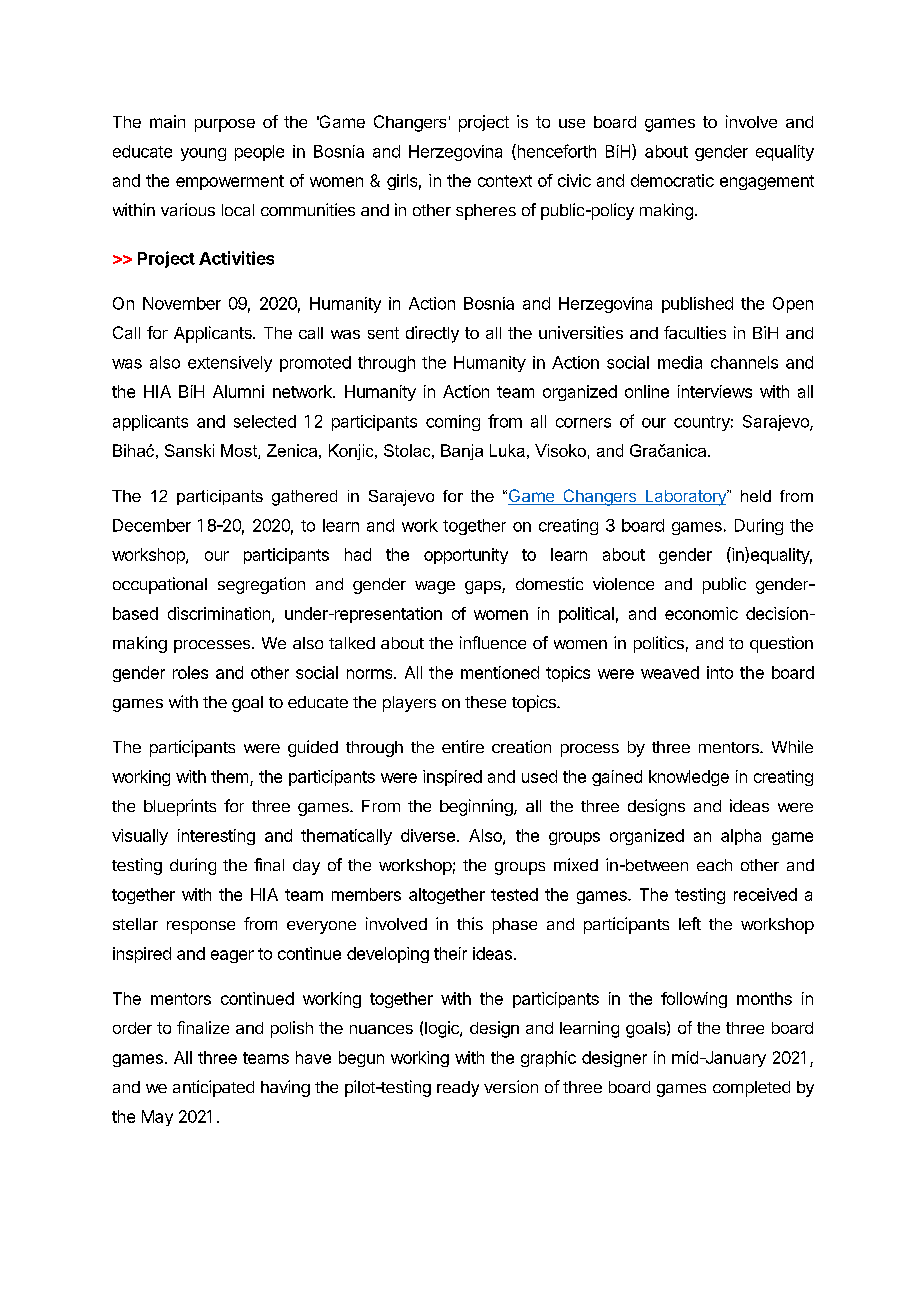  Describe the element at coordinates (720, 672) in the screenshot. I see `into` at that location.
